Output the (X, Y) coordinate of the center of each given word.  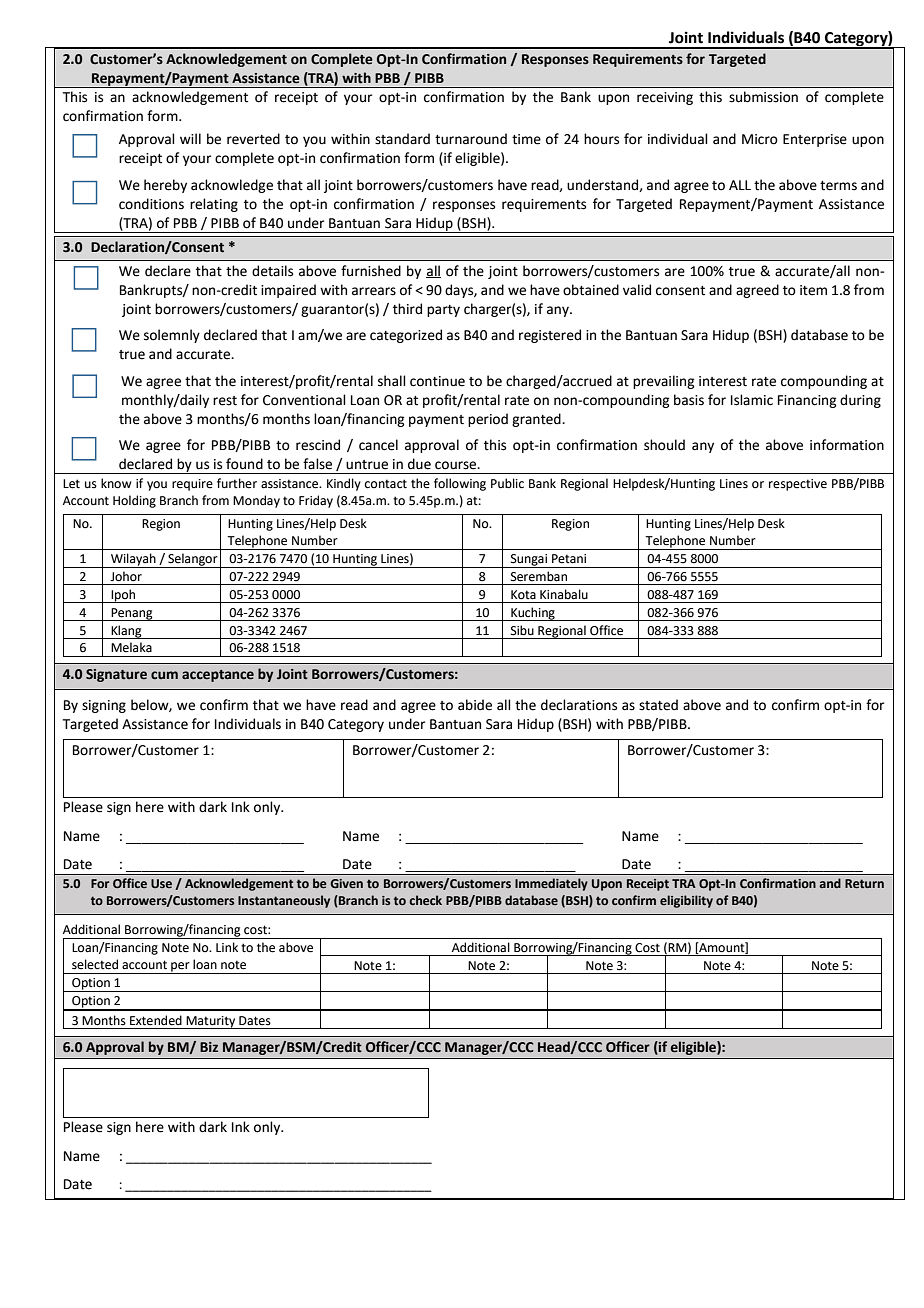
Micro (760, 139)
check (425, 900)
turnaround (471, 139)
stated (658, 705)
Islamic (752, 400)
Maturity (211, 1022)
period (488, 420)
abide (475, 705)
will (190, 138)
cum (164, 675)
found (244, 464)
